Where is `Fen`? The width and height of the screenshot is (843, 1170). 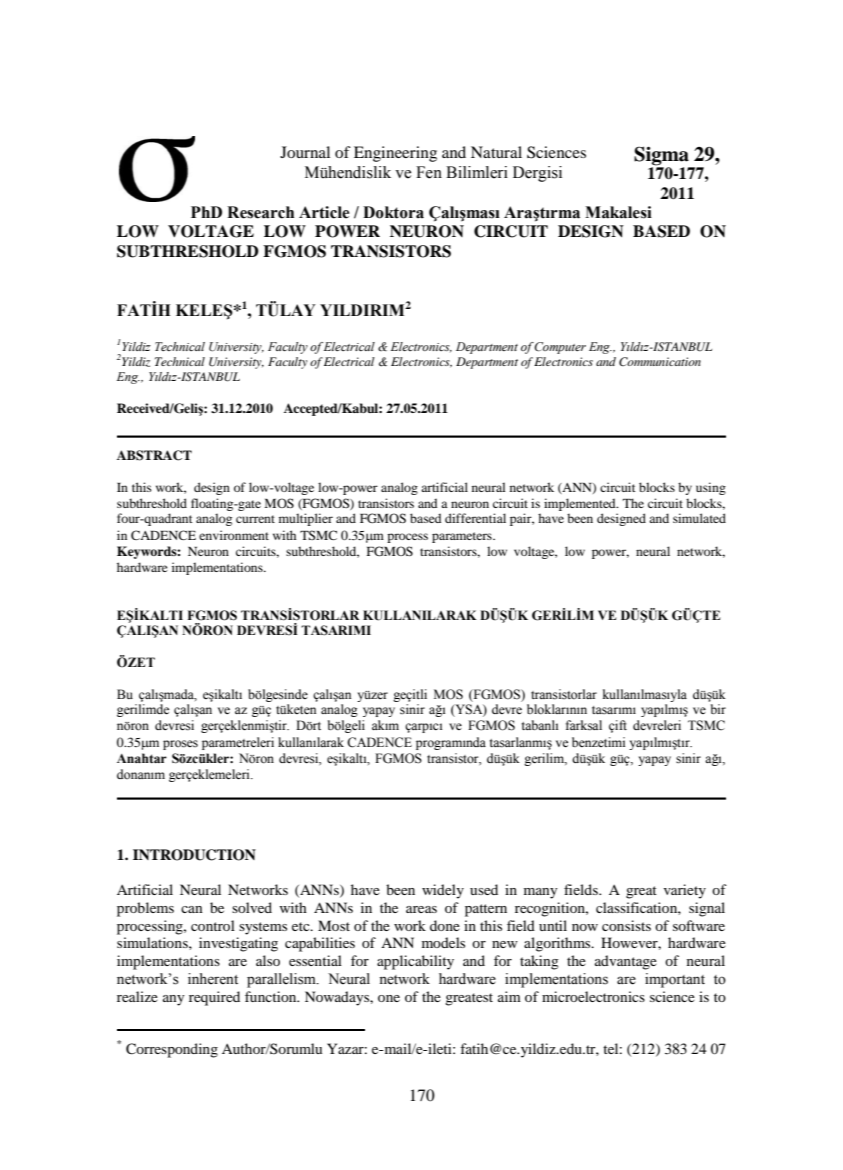 Fen is located at coordinates (429, 172).
